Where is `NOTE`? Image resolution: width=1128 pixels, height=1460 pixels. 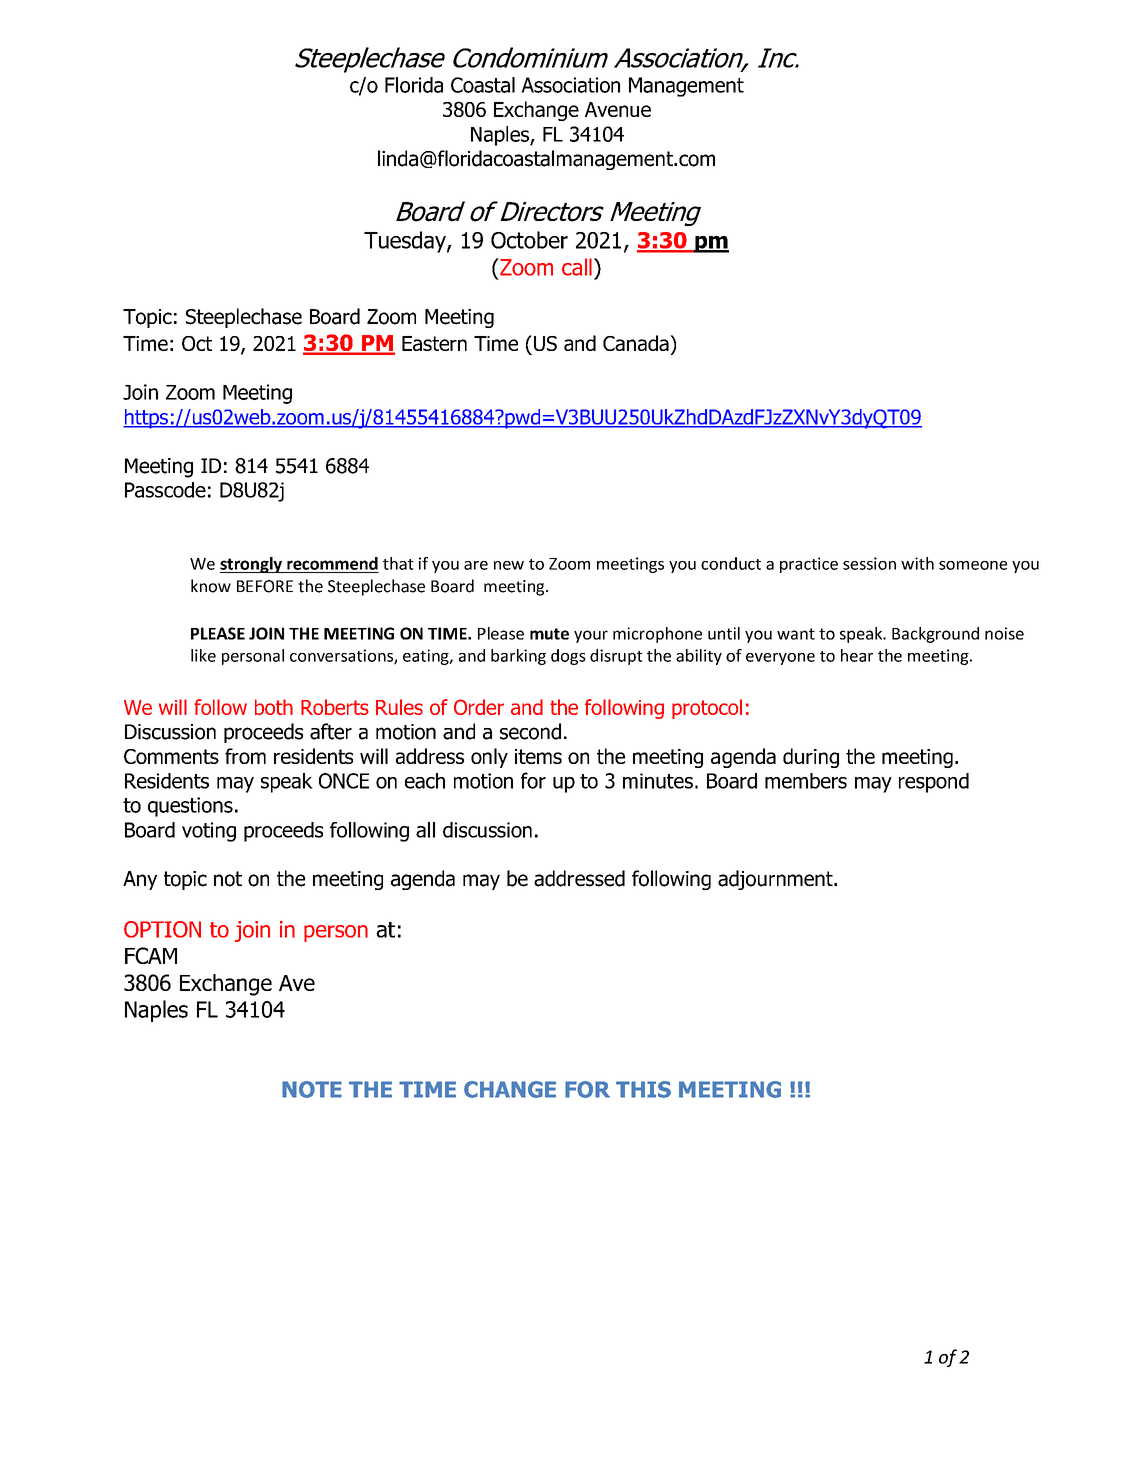
NOTE is located at coordinates (312, 1089).
